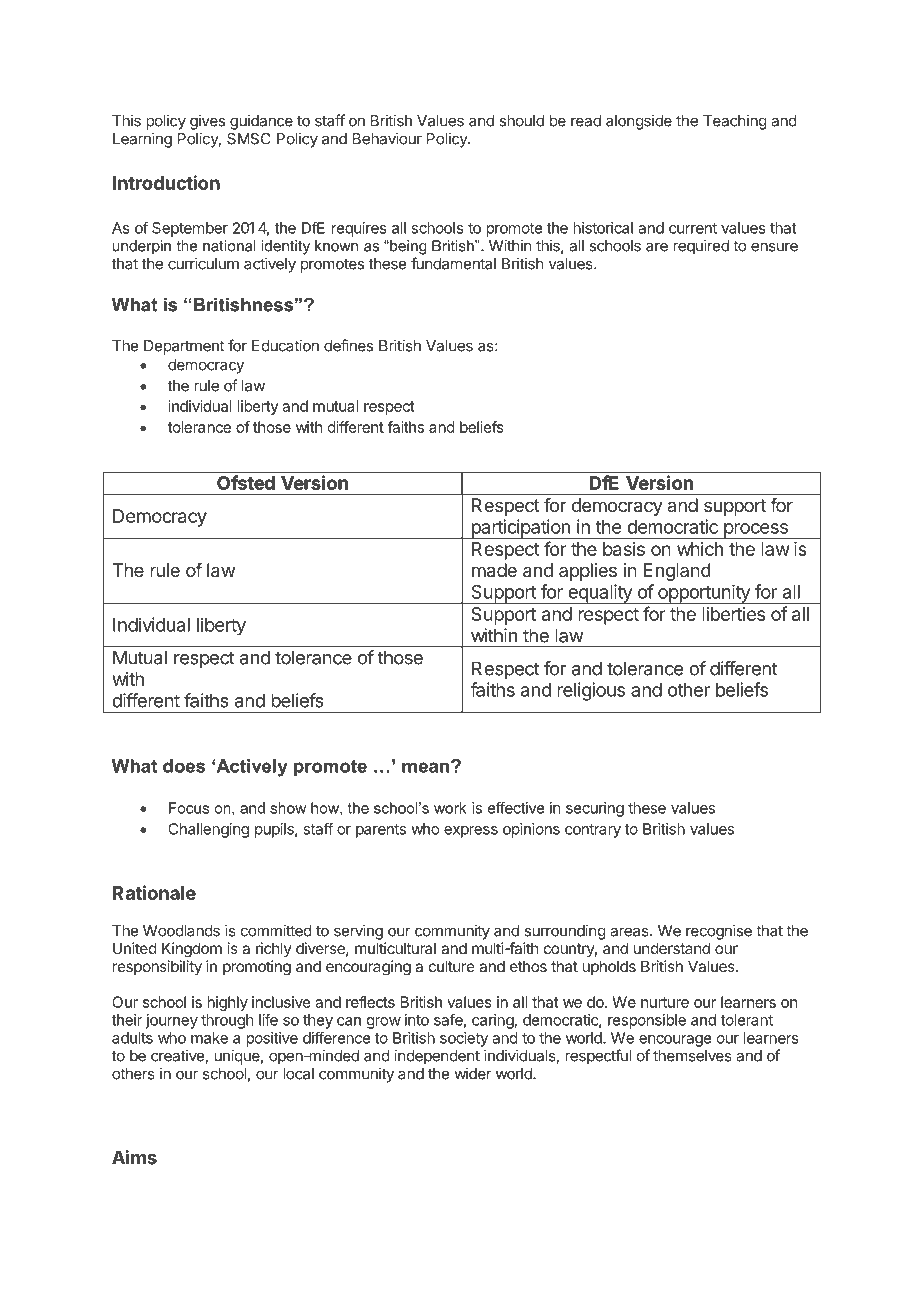 Image resolution: width=924 pixels, height=1308 pixels. Describe the element at coordinates (134, 1157) in the screenshot. I see `Aims` at that location.
